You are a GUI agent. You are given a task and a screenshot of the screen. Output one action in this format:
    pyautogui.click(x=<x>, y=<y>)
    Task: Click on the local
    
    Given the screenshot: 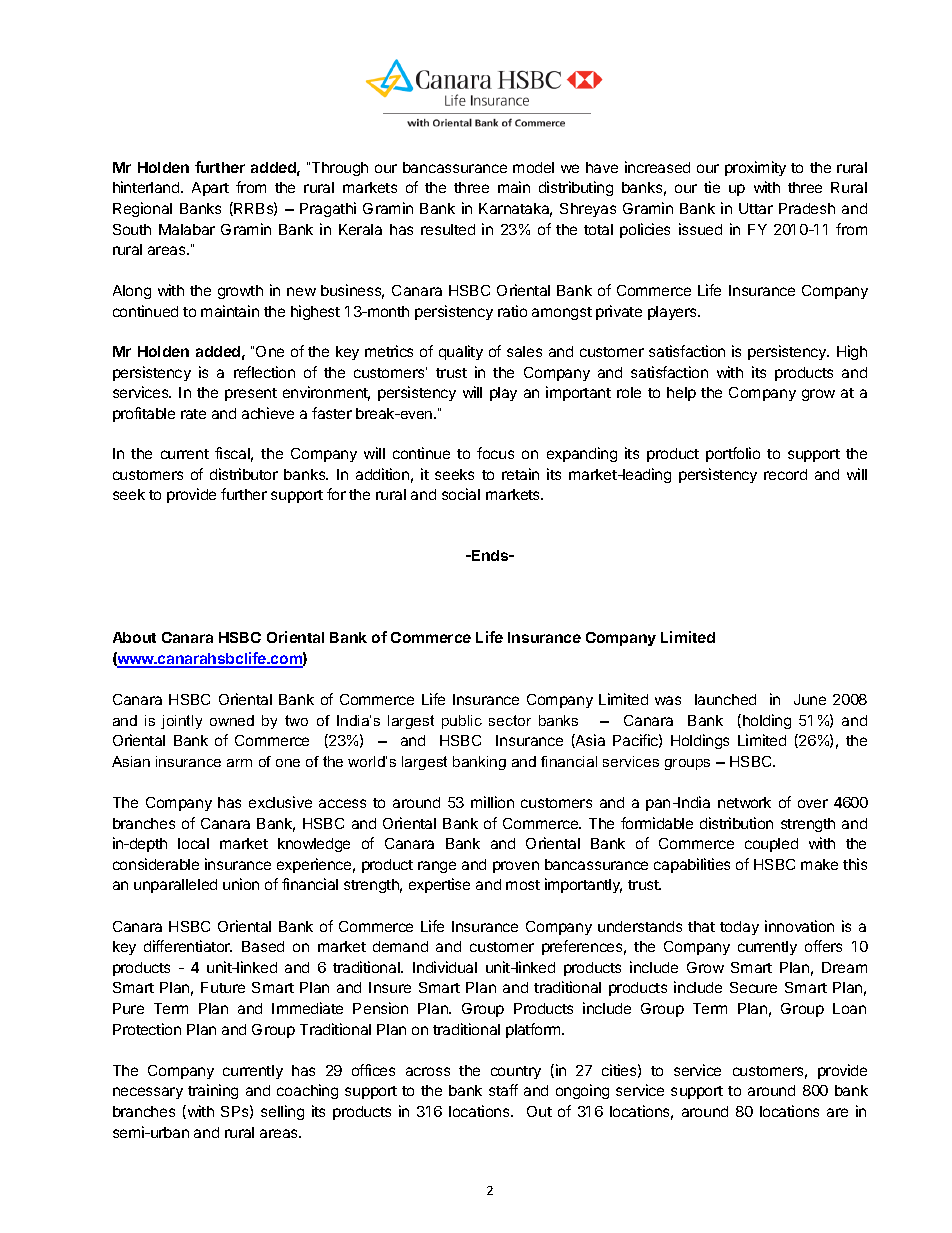 What is the action you would take?
    pyautogui.click(x=193, y=843)
